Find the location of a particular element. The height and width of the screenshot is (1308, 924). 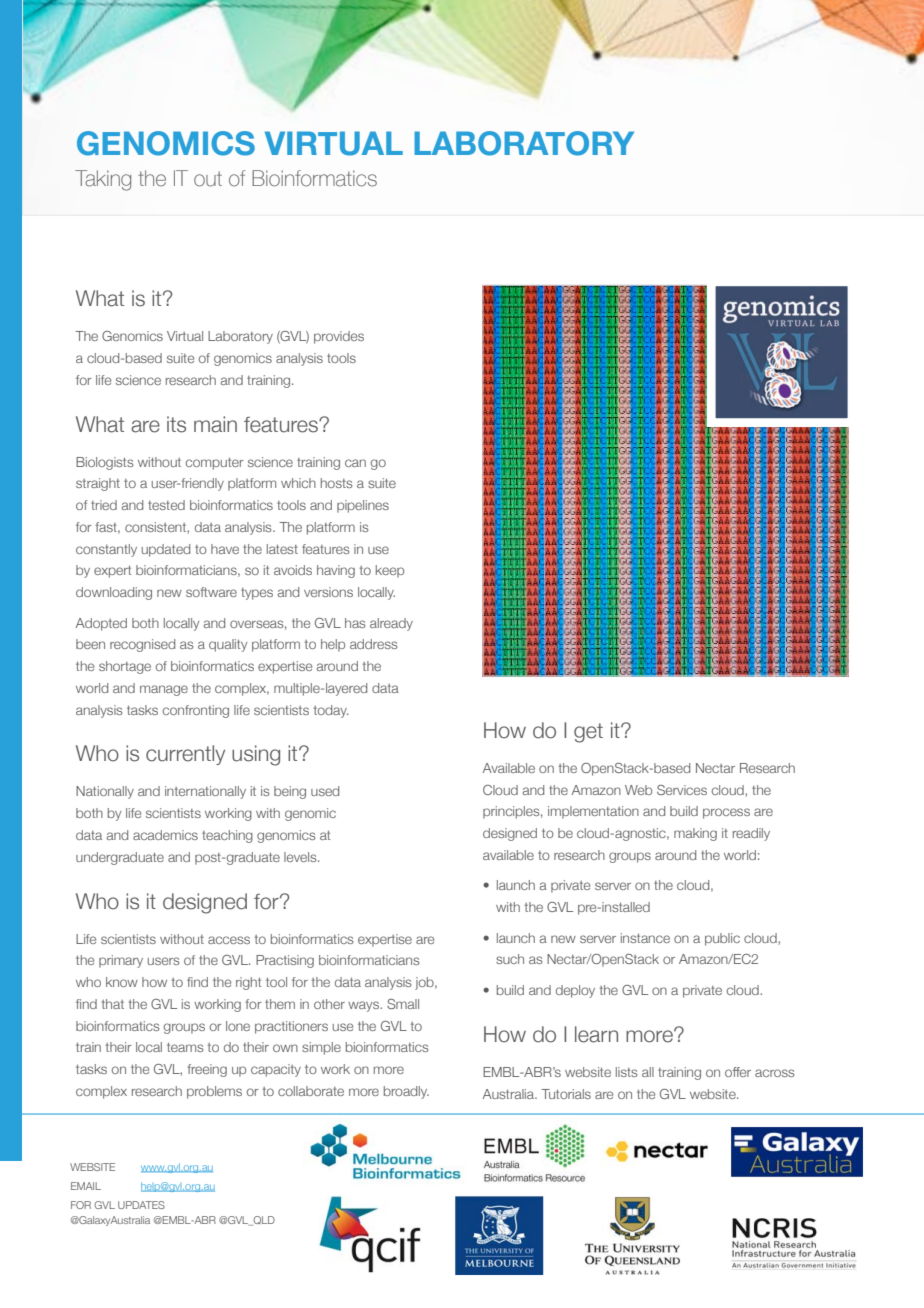

UPDATES is located at coordinates (141, 1205).
